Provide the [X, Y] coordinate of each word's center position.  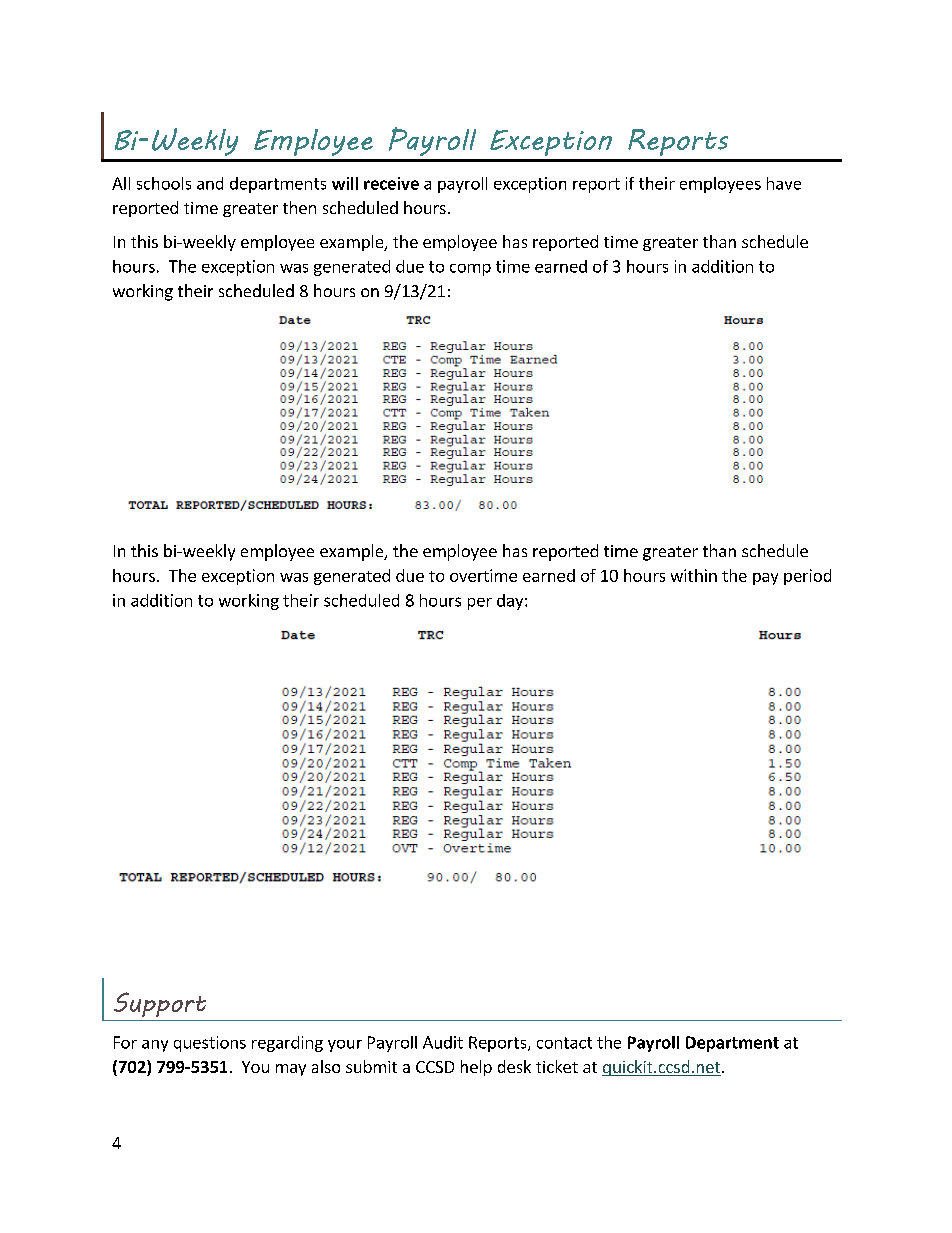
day [511, 602]
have [784, 183]
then [299, 207]
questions [210, 1044]
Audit [443, 1042]
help [476, 1068]
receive [391, 183]
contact [564, 1043]
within [694, 575]
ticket [557, 1066]
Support [160, 1004]
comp [470, 270]
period [807, 577]
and [210, 183]
